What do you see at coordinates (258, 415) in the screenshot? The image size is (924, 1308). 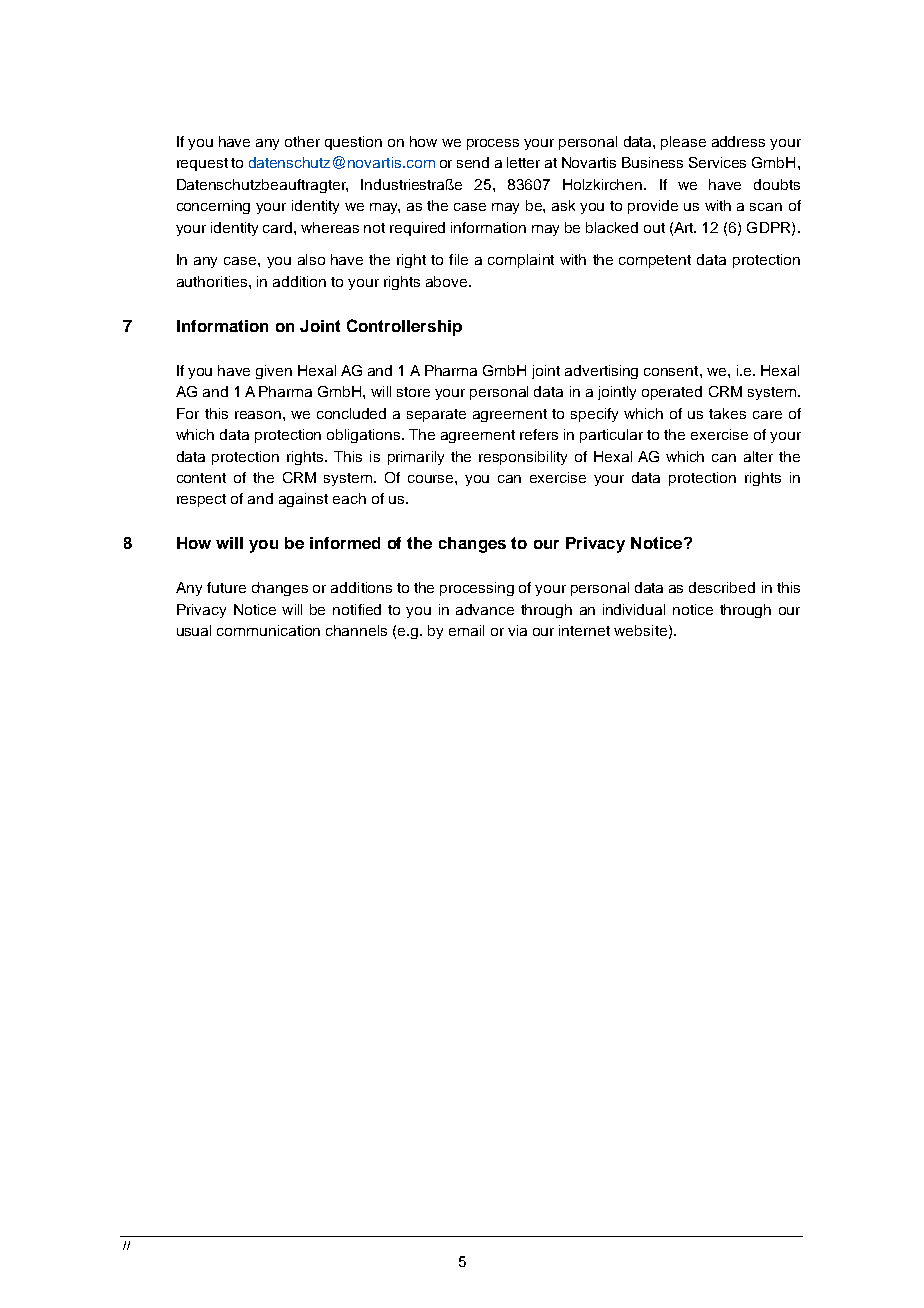 I see `reason` at bounding box center [258, 415].
